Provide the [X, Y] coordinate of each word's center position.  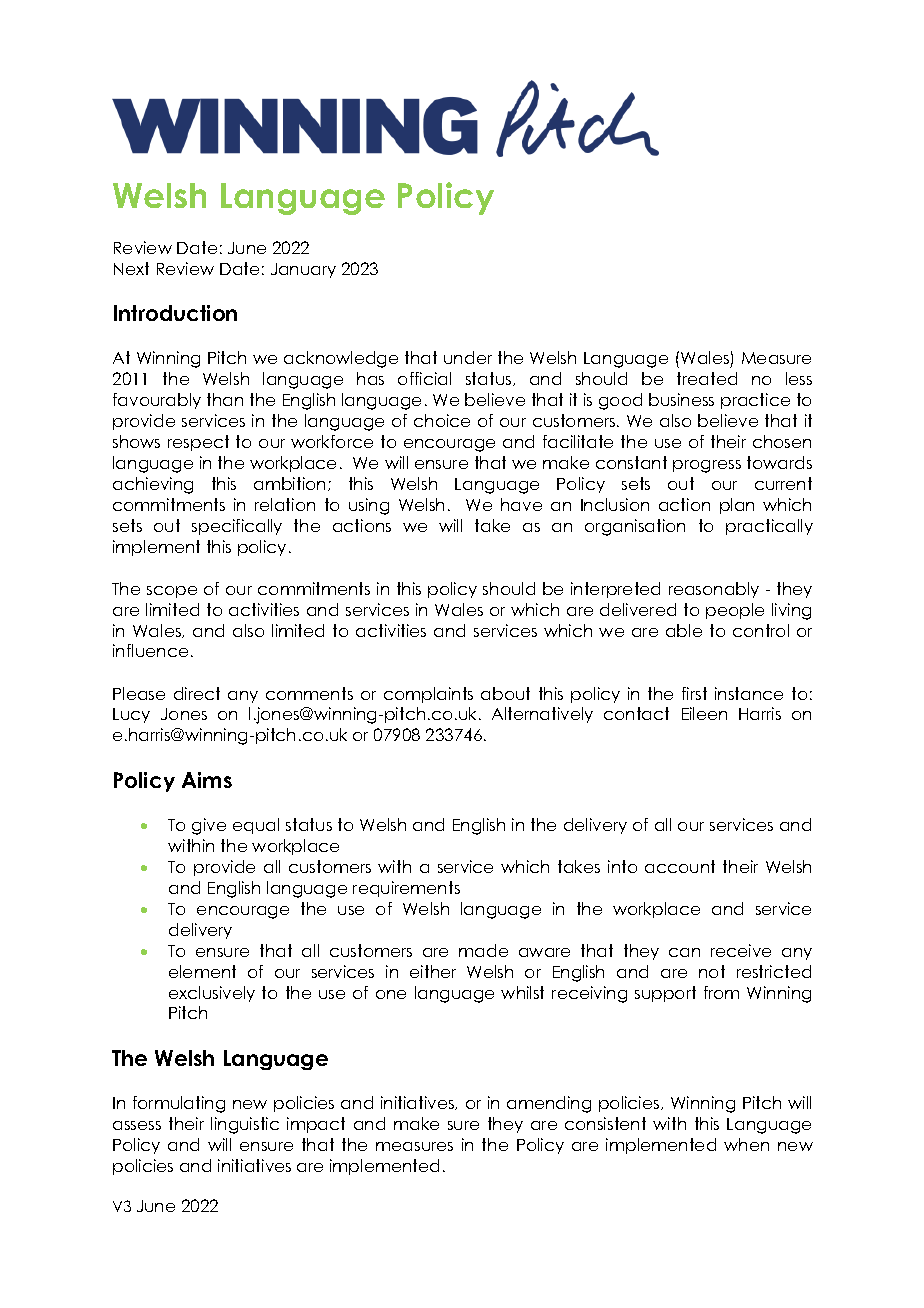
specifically [237, 527]
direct [197, 693]
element [202, 971]
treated [707, 378]
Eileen [704, 713]
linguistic [245, 1125]
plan [737, 506]
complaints [428, 695]
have [521, 504]
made [483, 950]
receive [741, 950]
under [468, 357]
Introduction [175, 313]
